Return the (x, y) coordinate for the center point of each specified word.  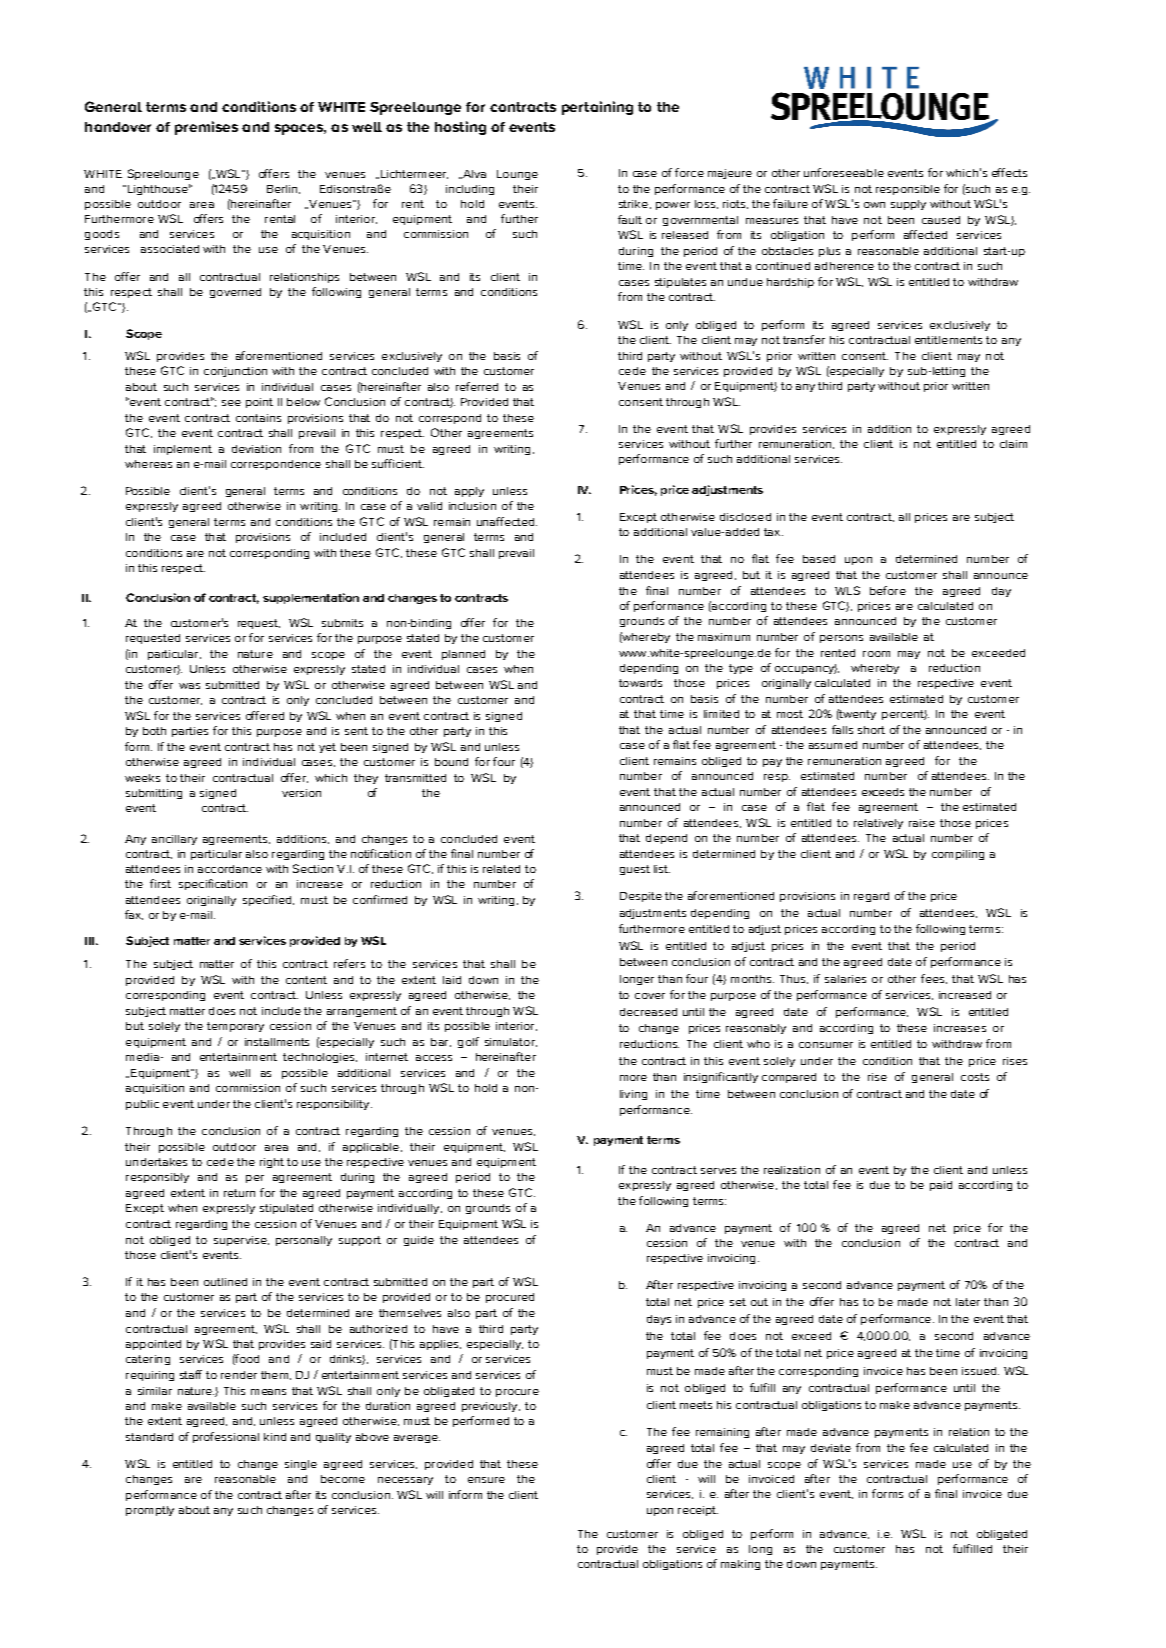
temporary (235, 1027)
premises (206, 128)
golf (468, 1042)
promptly (150, 1511)
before (888, 590)
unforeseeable (844, 172)
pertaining (597, 108)
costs (975, 1077)
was (189, 686)
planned (463, 655)
